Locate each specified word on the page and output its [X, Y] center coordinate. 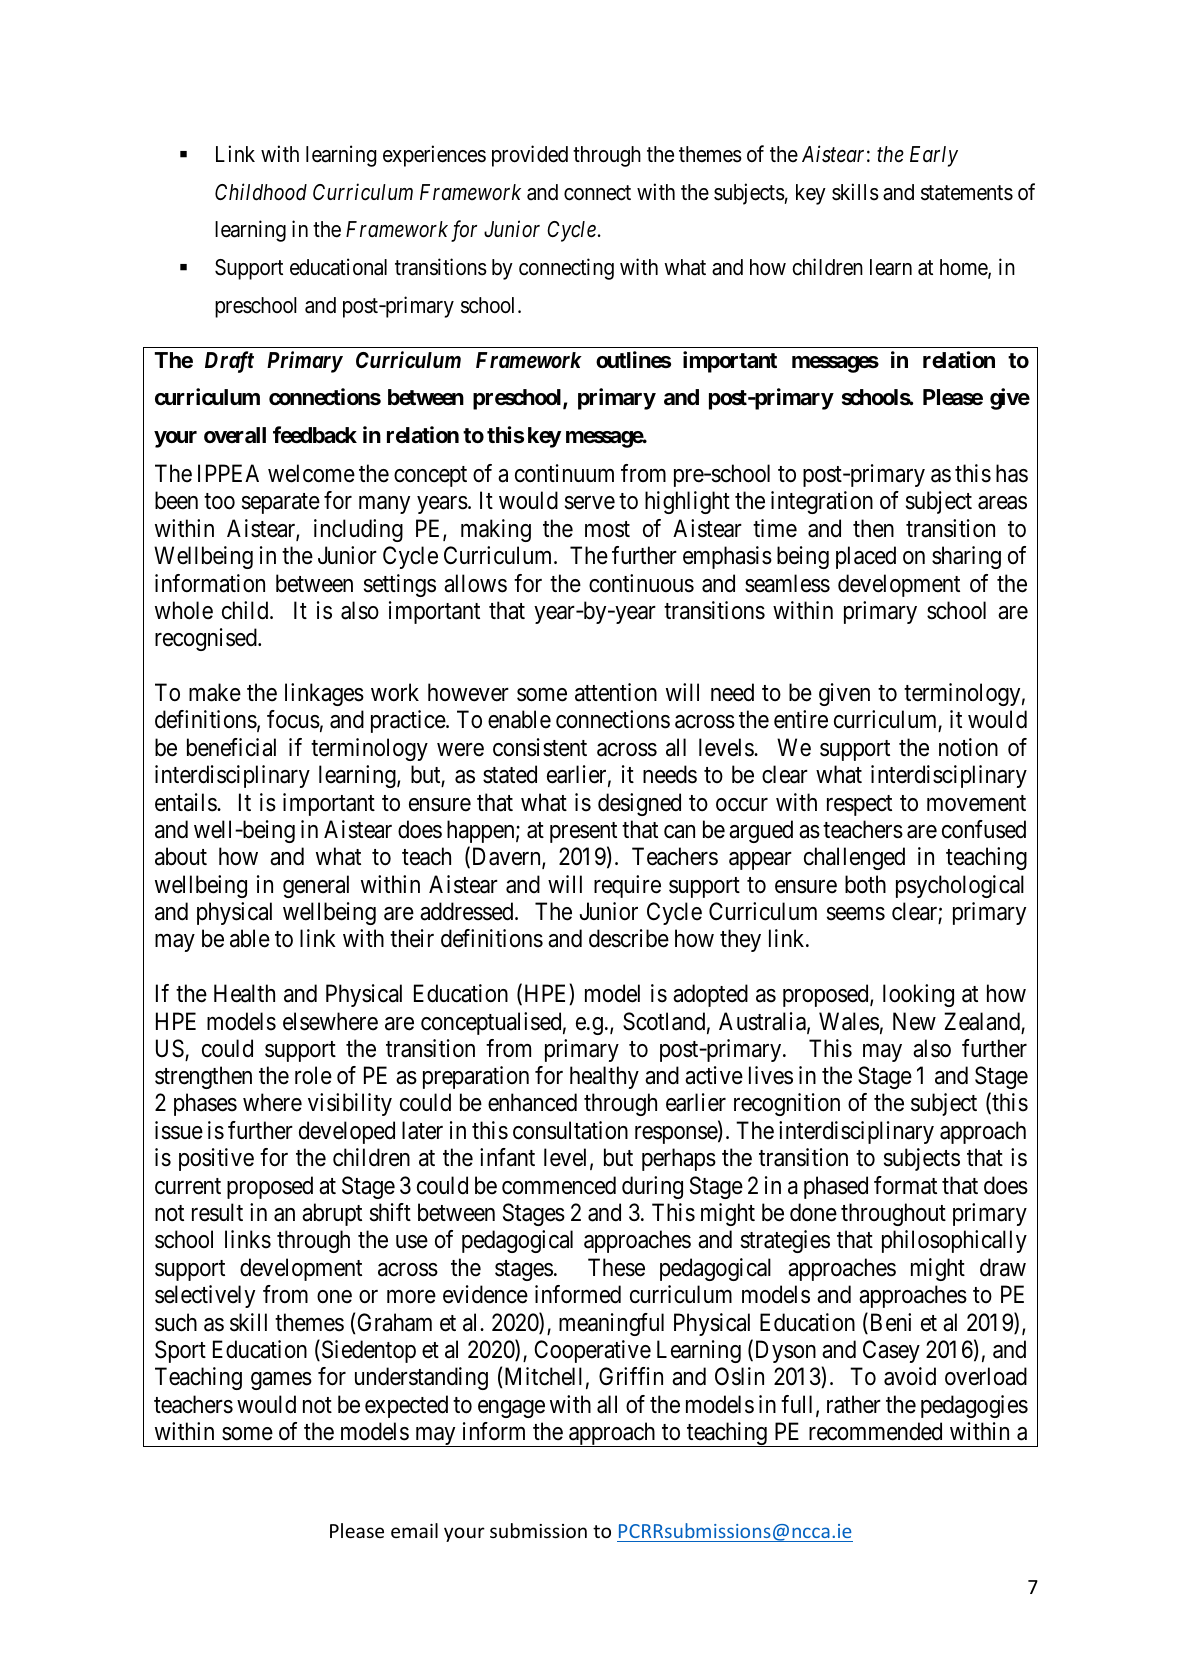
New [914, 1021]
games [281, 1381]
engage [511, 1409]
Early [934, 156]
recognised [207, 639]
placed [866, 557]
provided [530, 156]
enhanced [532, 1102]
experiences [434, 156]
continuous [641, 583]
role [313, 1075]
